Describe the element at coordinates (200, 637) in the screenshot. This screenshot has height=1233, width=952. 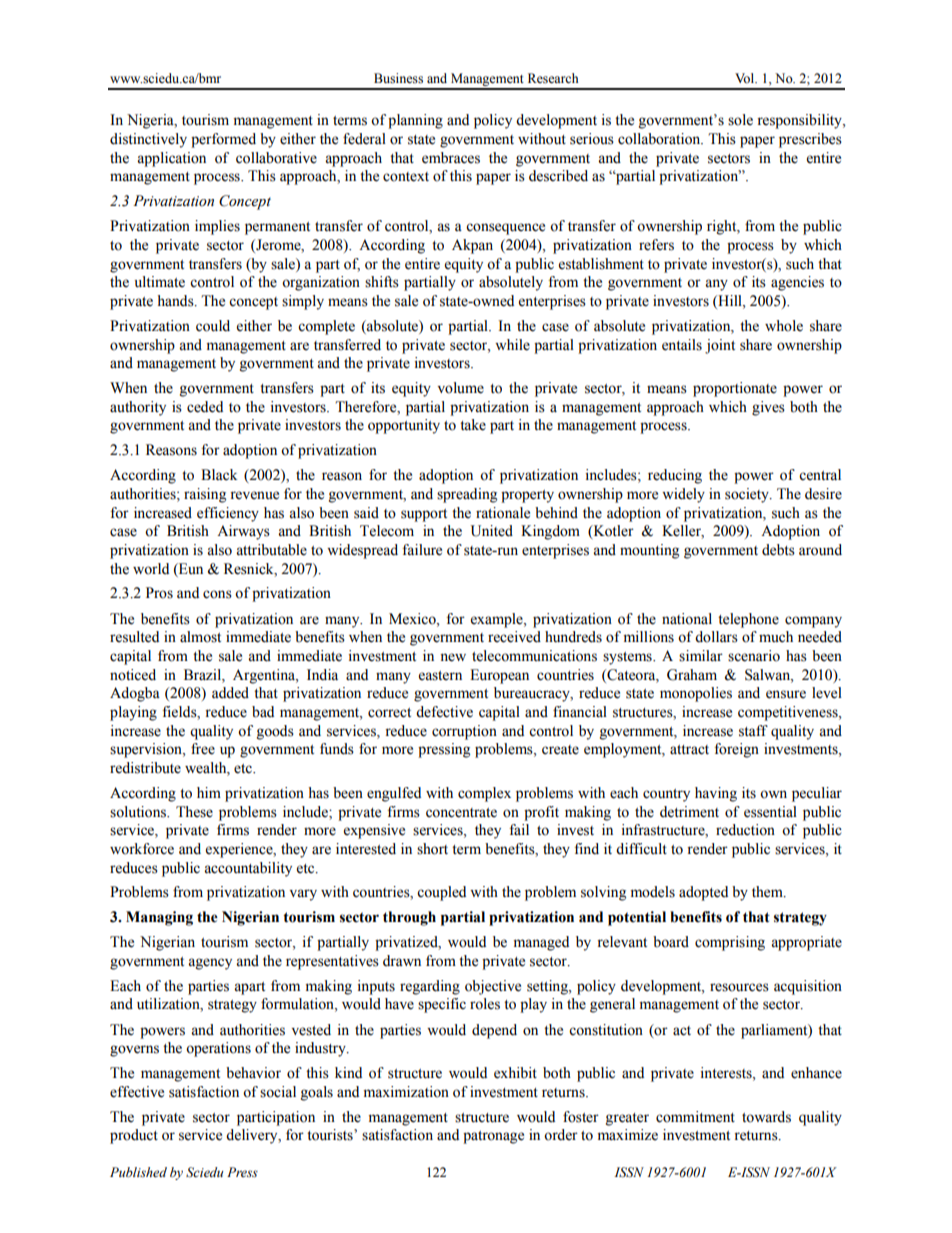
I see `almost` at that location.
